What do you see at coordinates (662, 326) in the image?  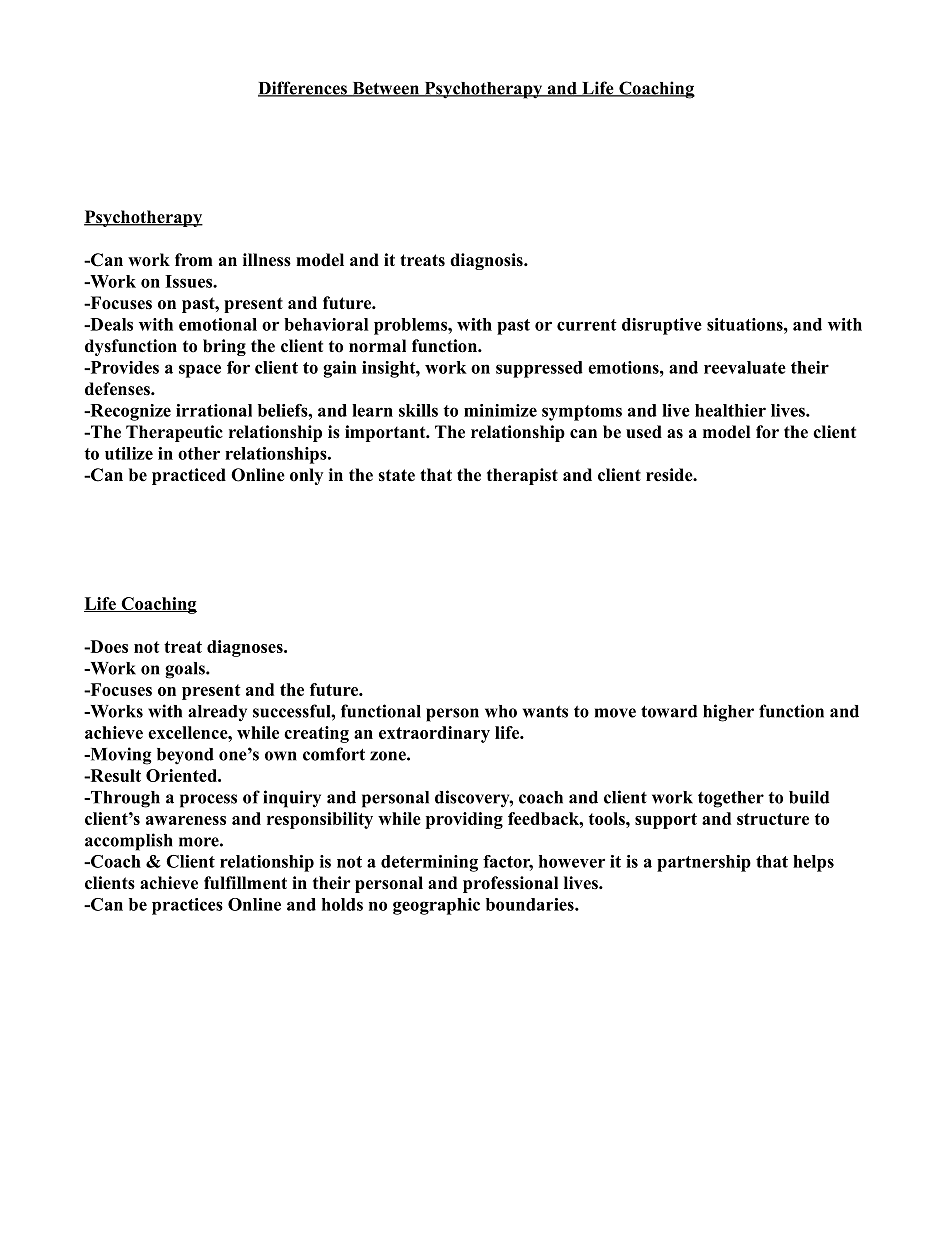 I see `disruptive` at bounding box center [662, 326].
